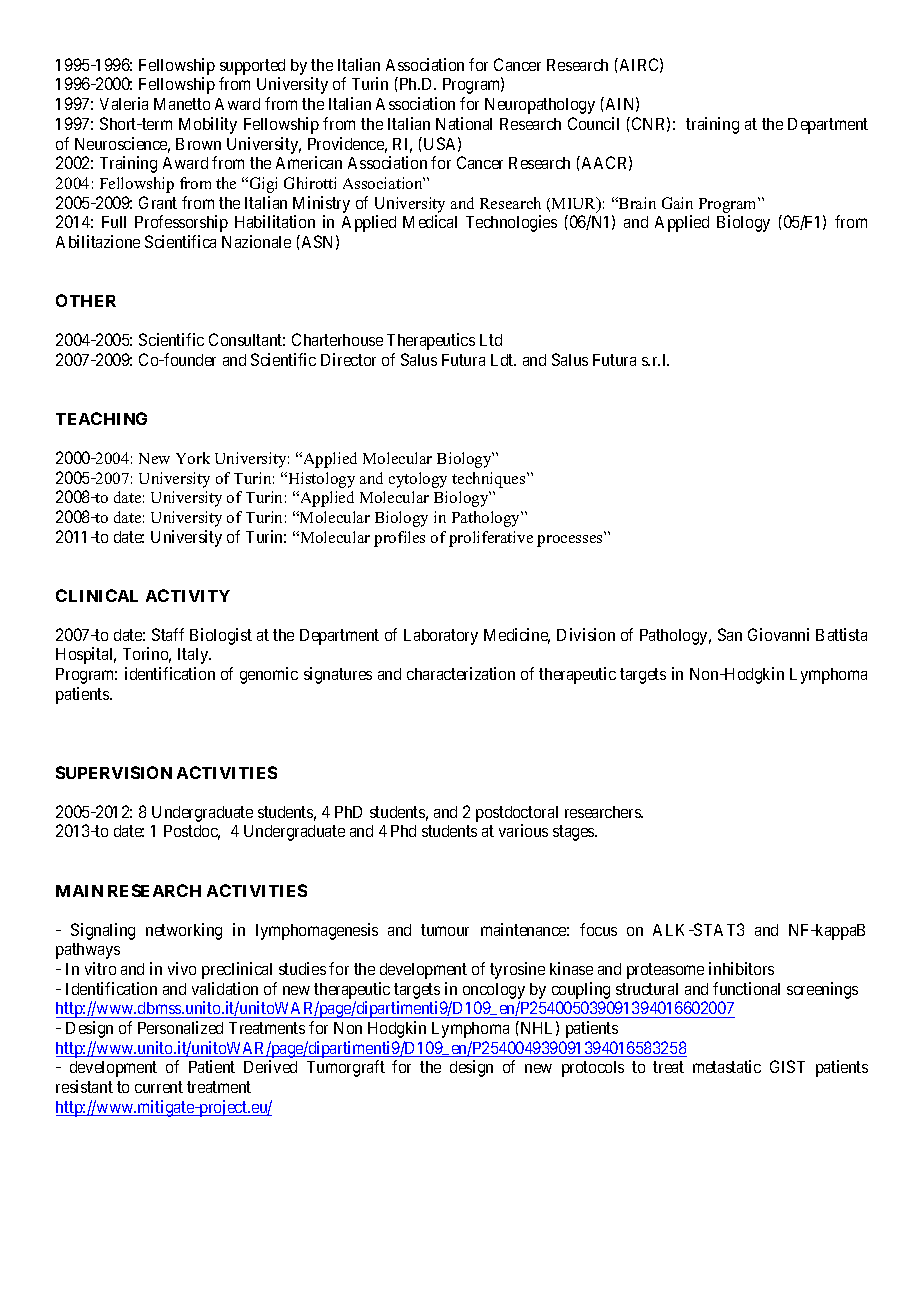  Describe the element at coordinates (730, 634) in the screenshot. I see `San` at that location.
